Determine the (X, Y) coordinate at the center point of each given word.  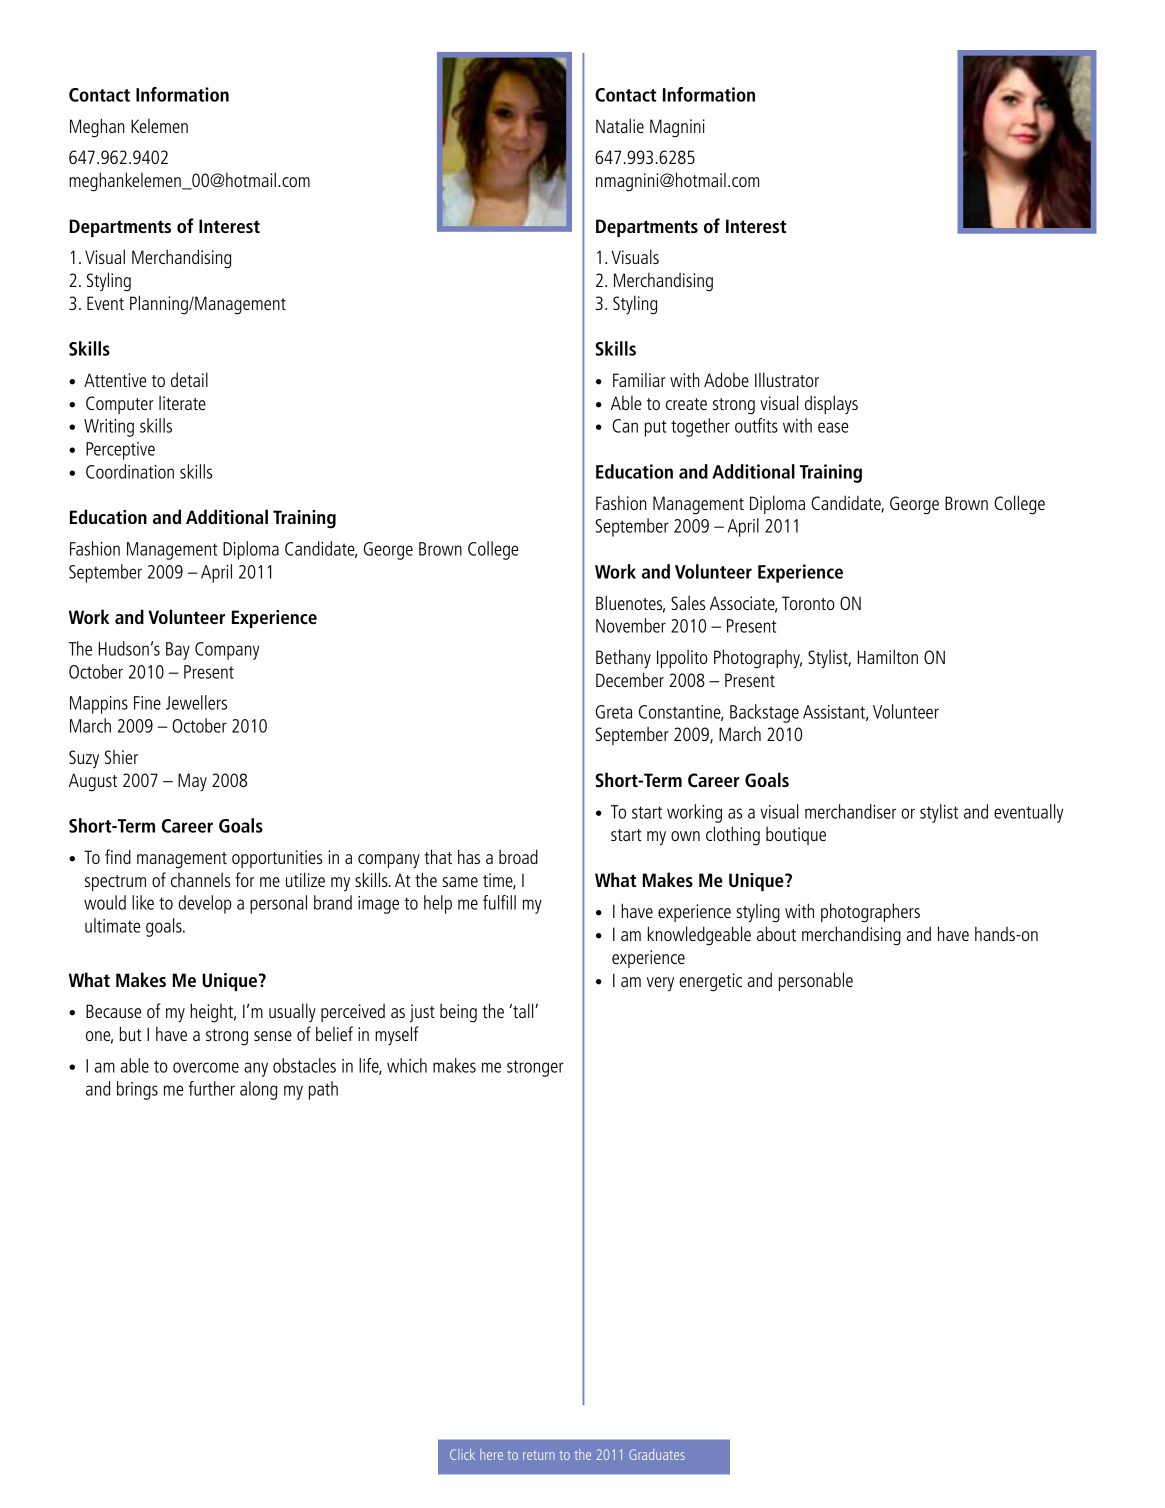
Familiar (639, 380)
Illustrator (787, 379)
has (469, 856)
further (211, 1088)
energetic (710, 982)
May (192, 782)
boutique (796, 835)
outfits (756, 425)
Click (462, 1454)
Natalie (620, 125)
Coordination (130, 471)
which (407, 1065)
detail (189, 379)
